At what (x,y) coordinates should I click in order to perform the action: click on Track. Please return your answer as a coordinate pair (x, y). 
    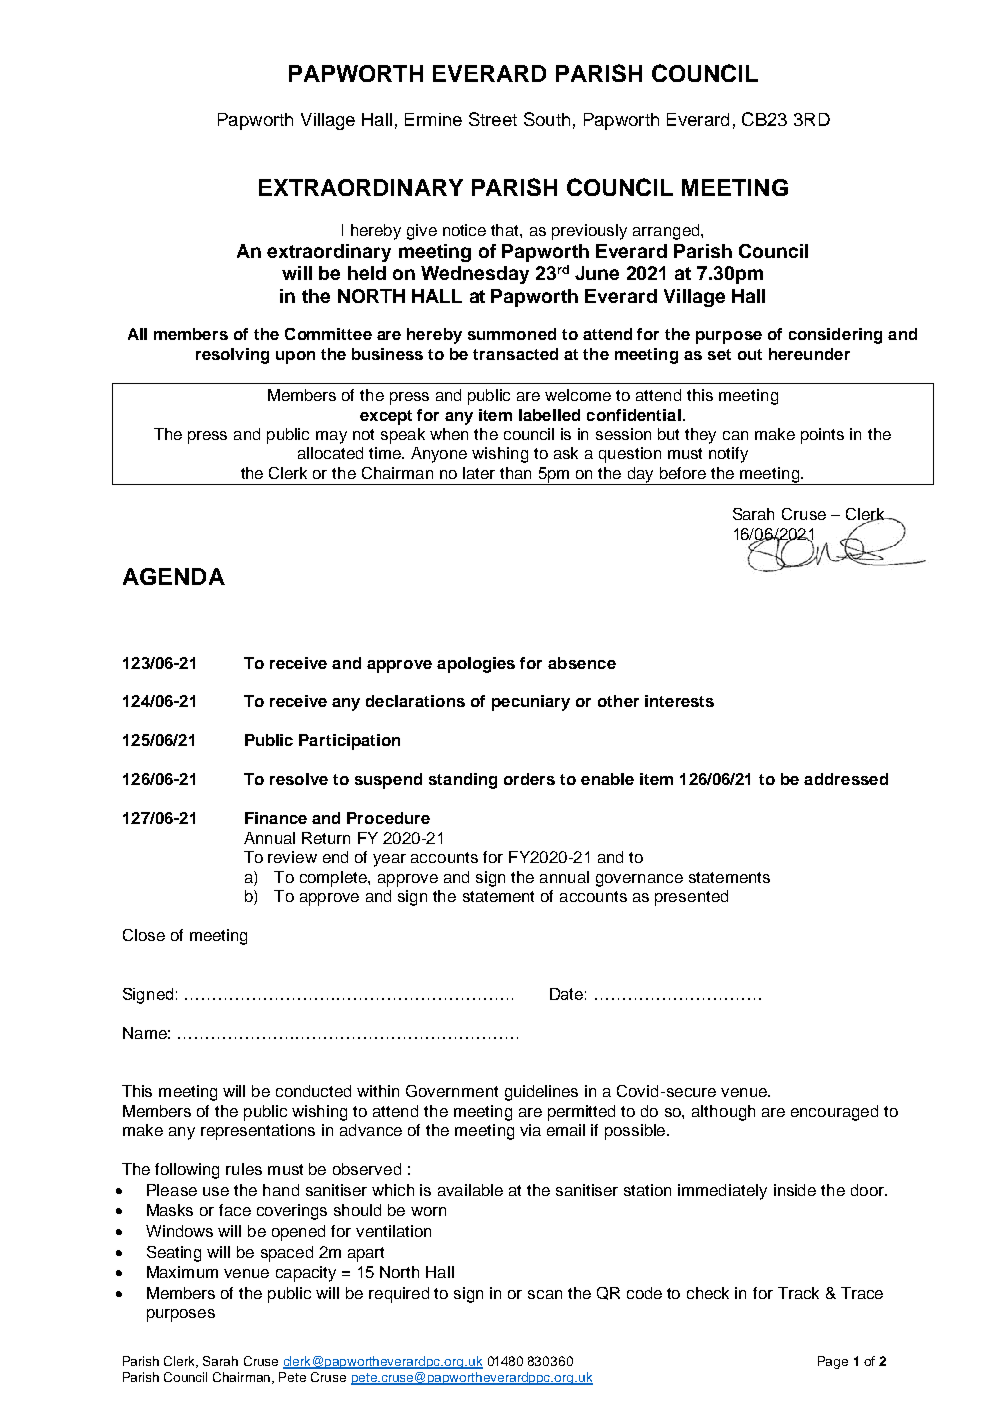
    Looking at the image, I should click on (798, 1293).
